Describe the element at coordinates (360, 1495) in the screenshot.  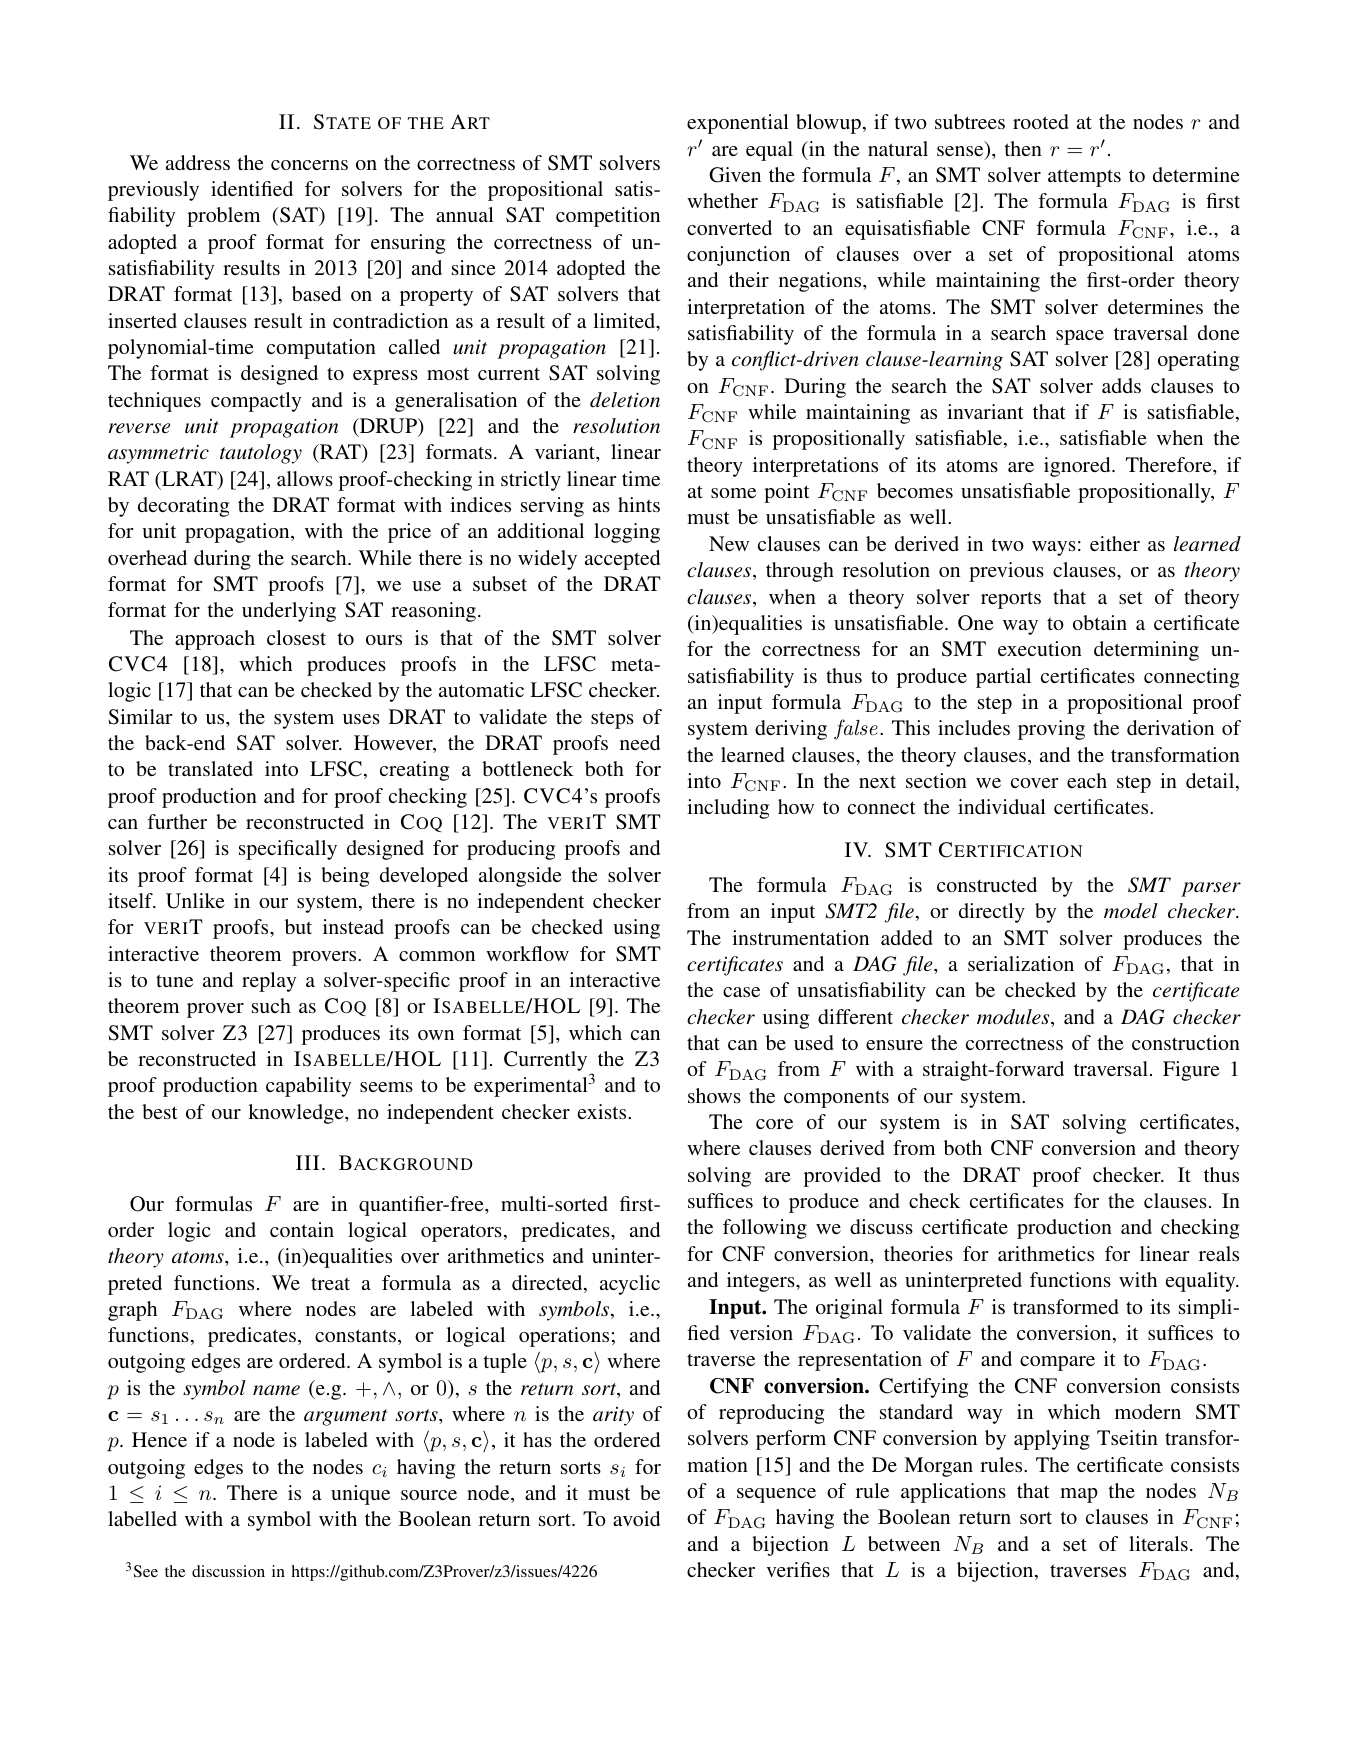
I see `unique` at that location.
